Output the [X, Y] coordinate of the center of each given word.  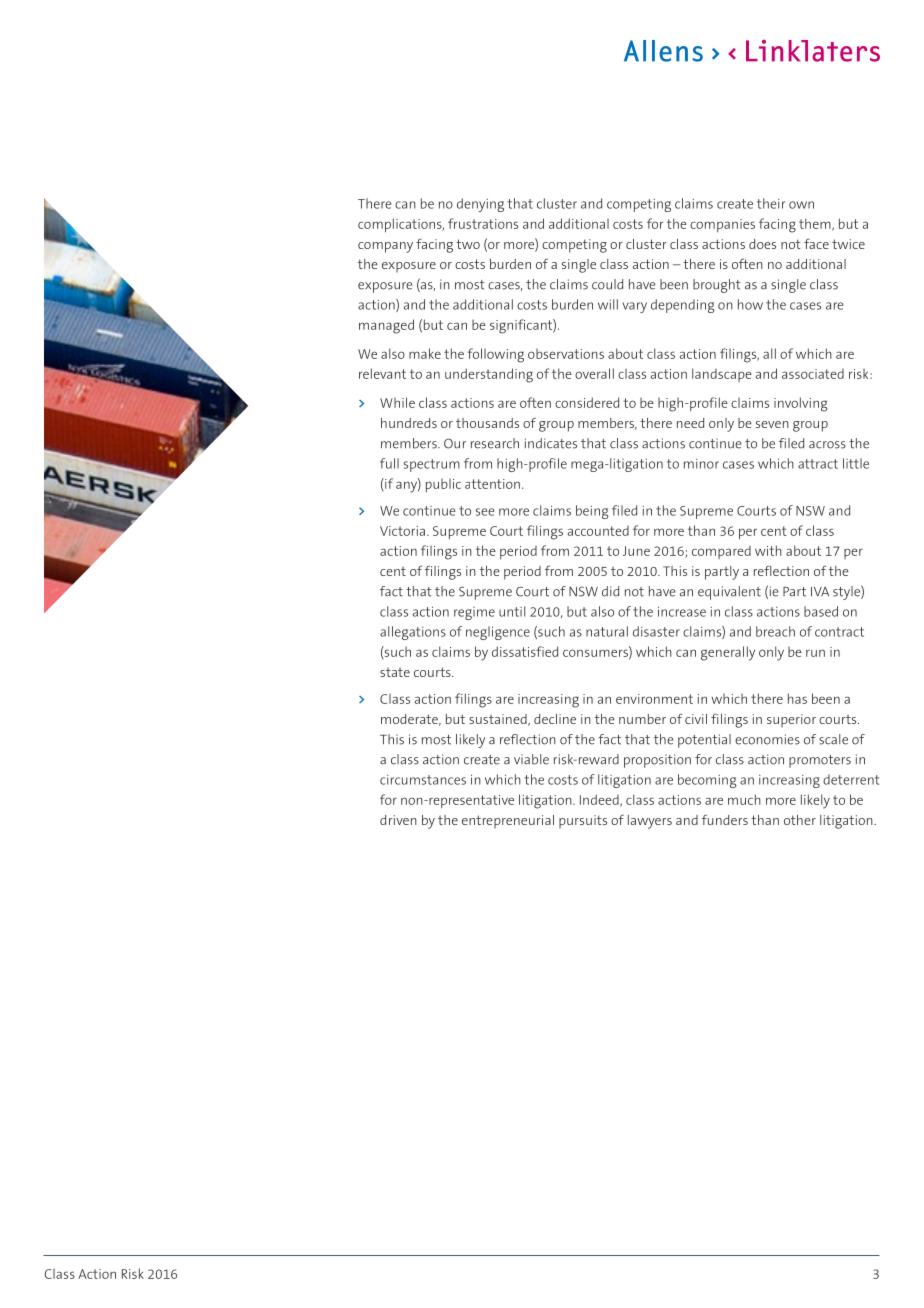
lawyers [650, 822]
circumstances [423, 780]
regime [474, 613]
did [610, 591]
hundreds [409, 423]
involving [801, 404]
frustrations [483, 223]
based [821, 611]
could [607, 284]
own [801, 205]
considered [587, 402]
